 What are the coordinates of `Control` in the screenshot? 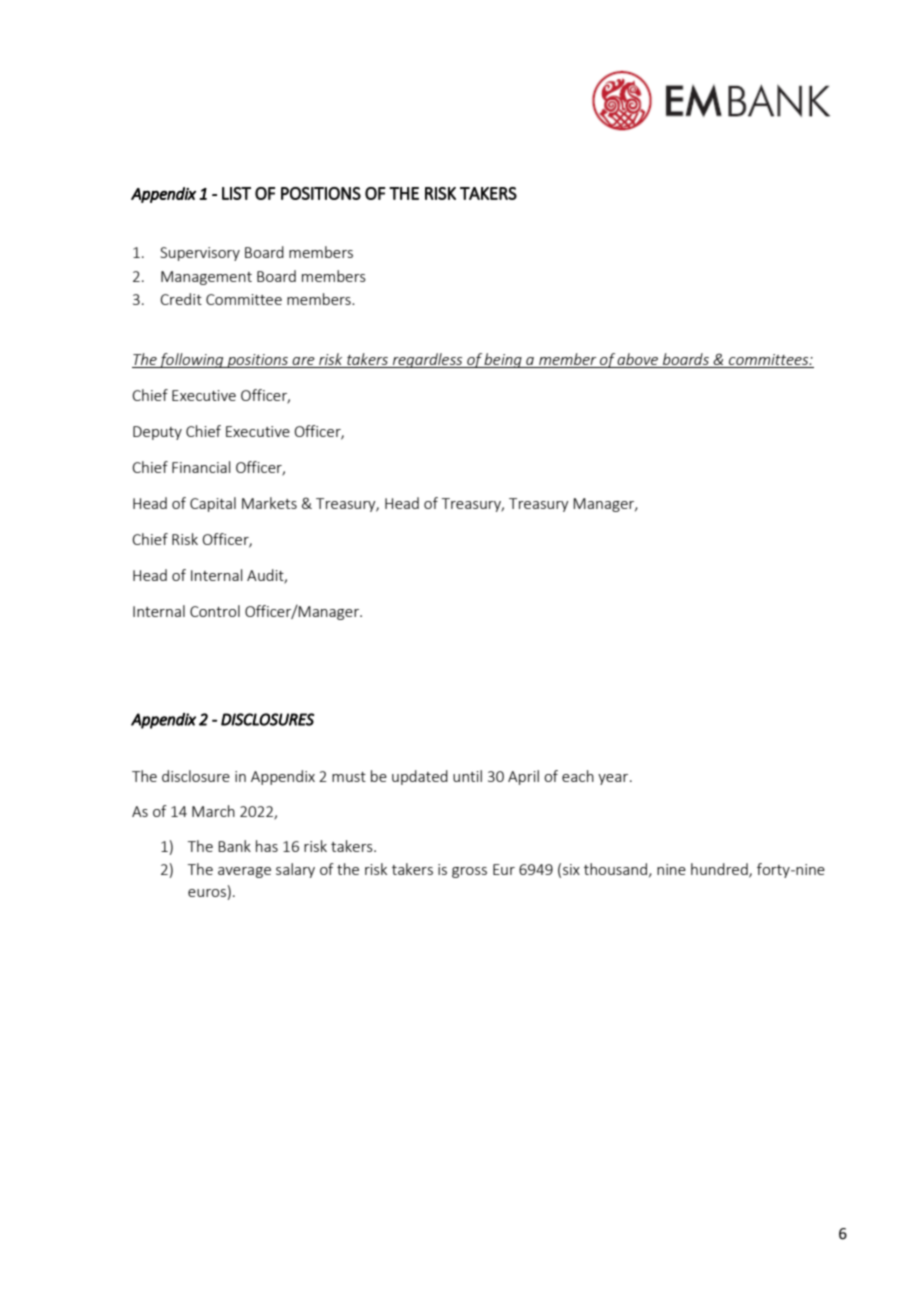 It's located at (215, 611).
